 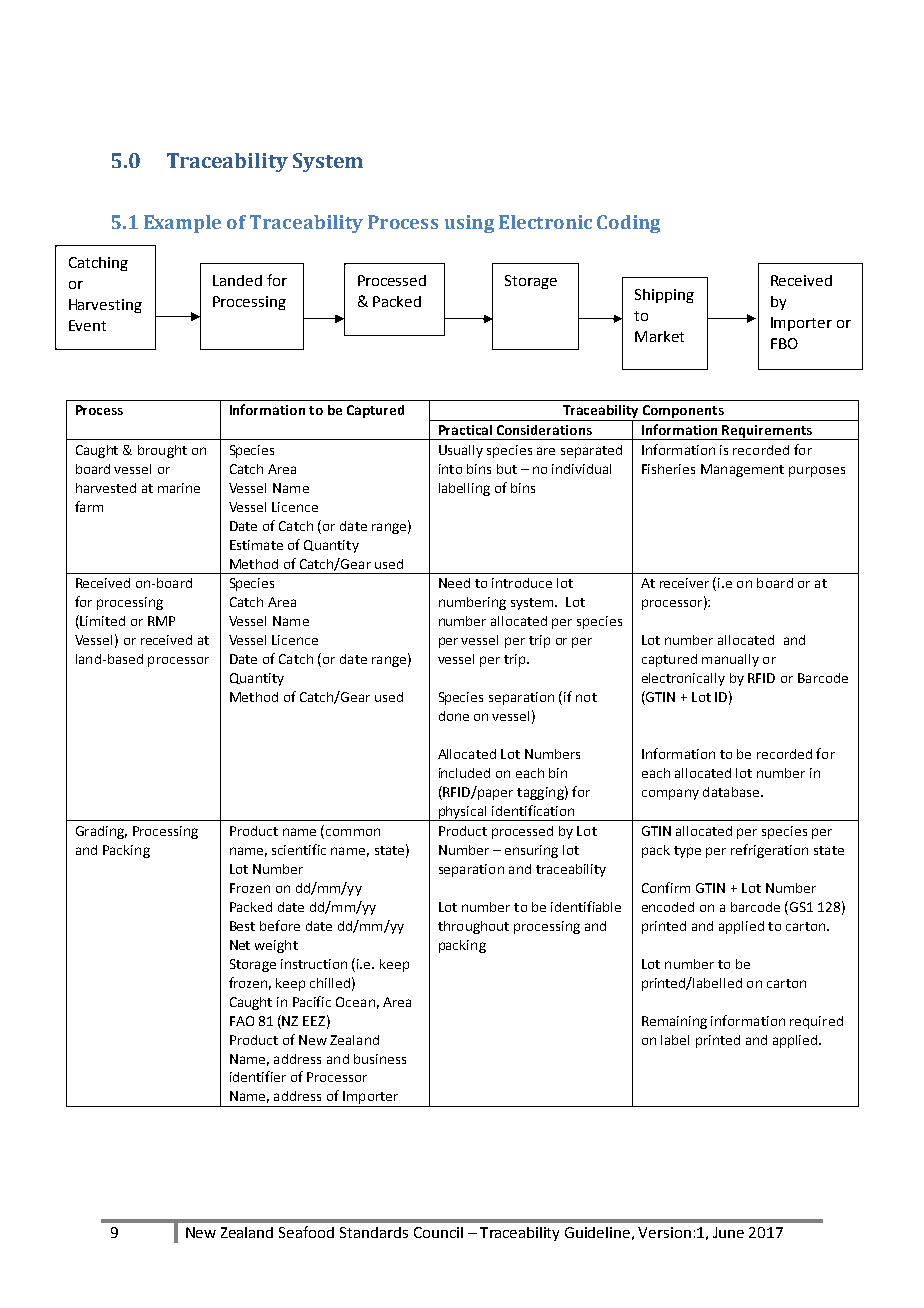 What do you see at coordinates (161, 621) in the screenshot?
I see `RMP` at bounding box center [161, 621].
